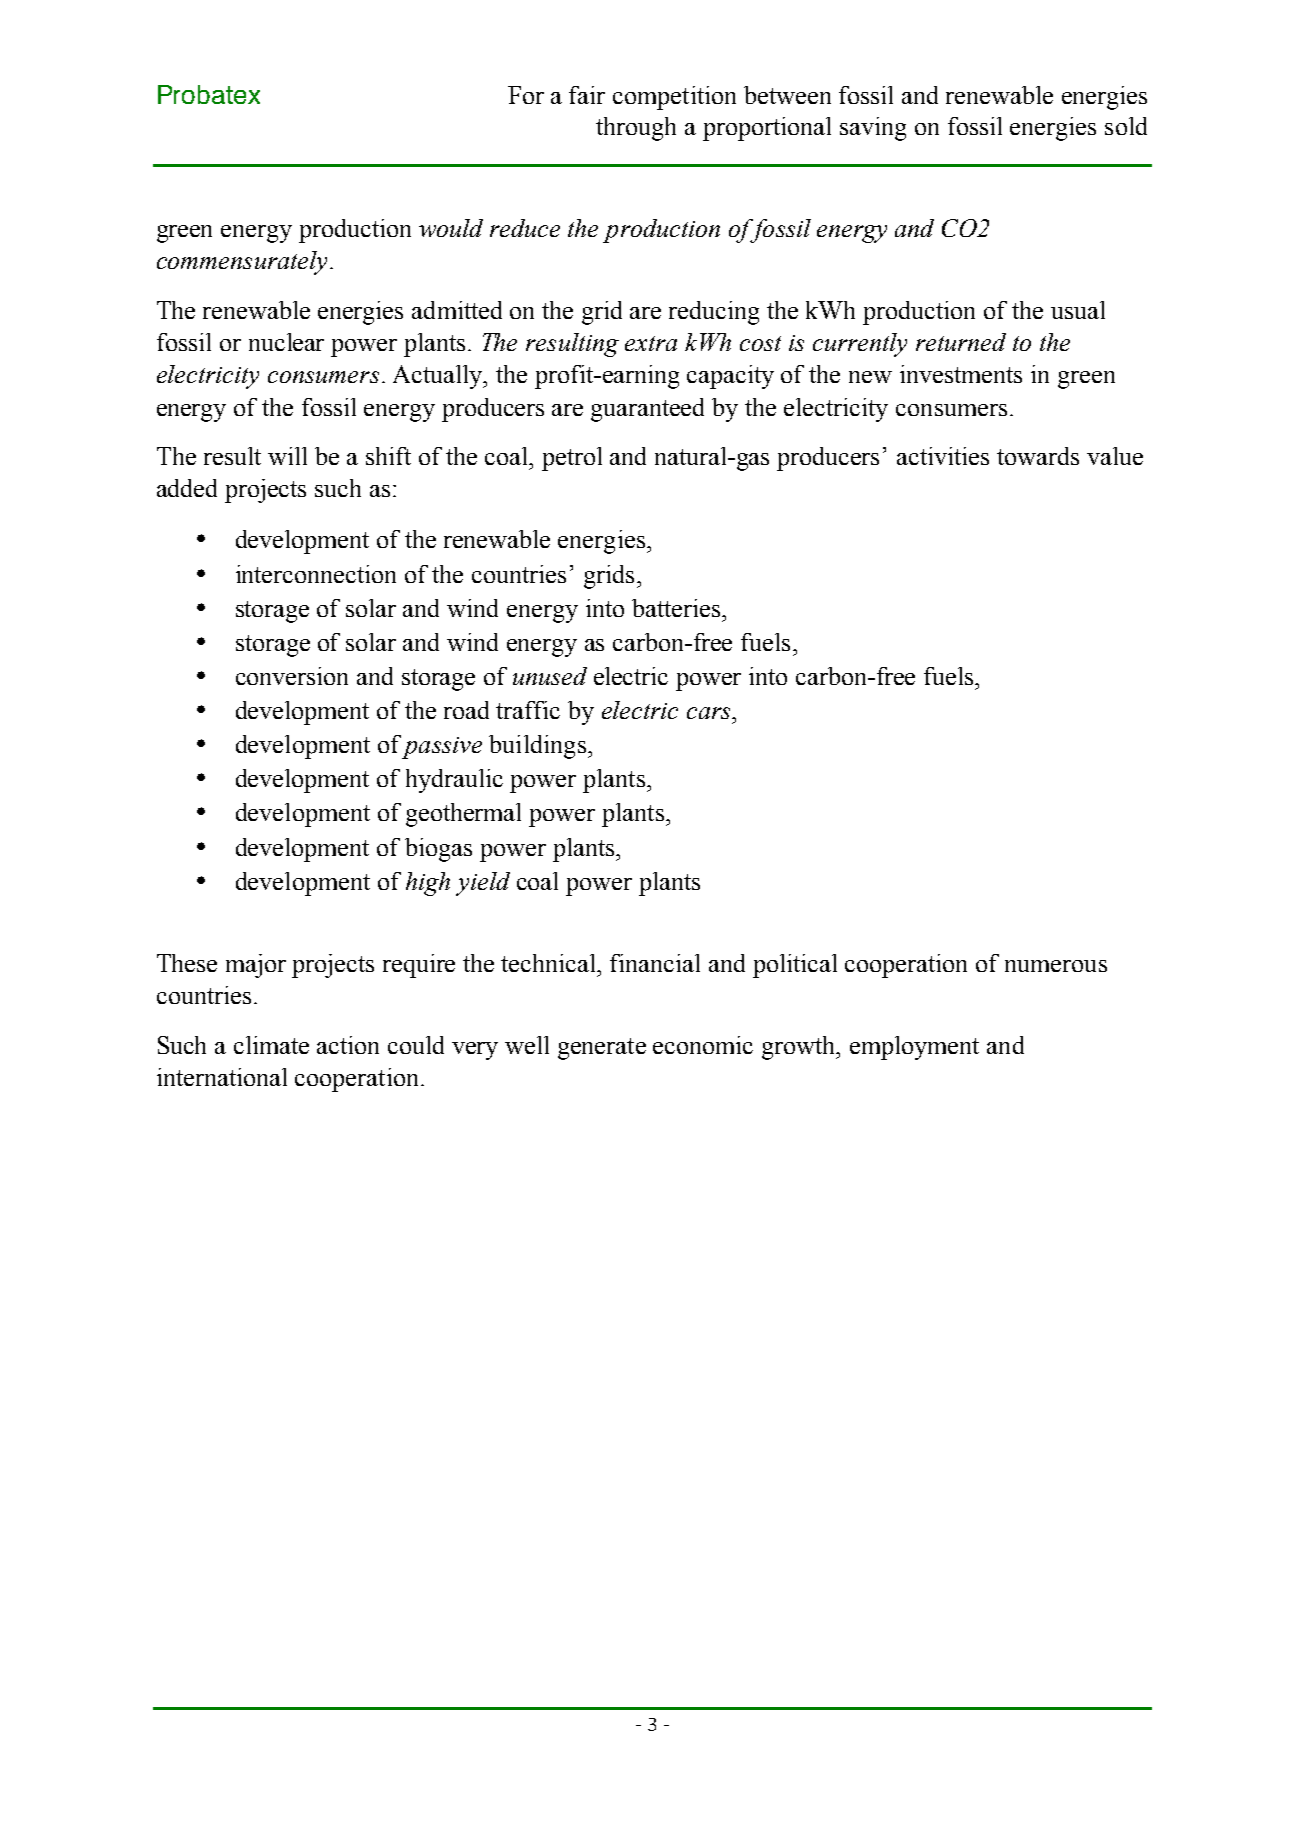 The image size is (1302, 1842). Describe the element at coordinates (438, 850) in the screenshot. I see `biogas` at that location.
